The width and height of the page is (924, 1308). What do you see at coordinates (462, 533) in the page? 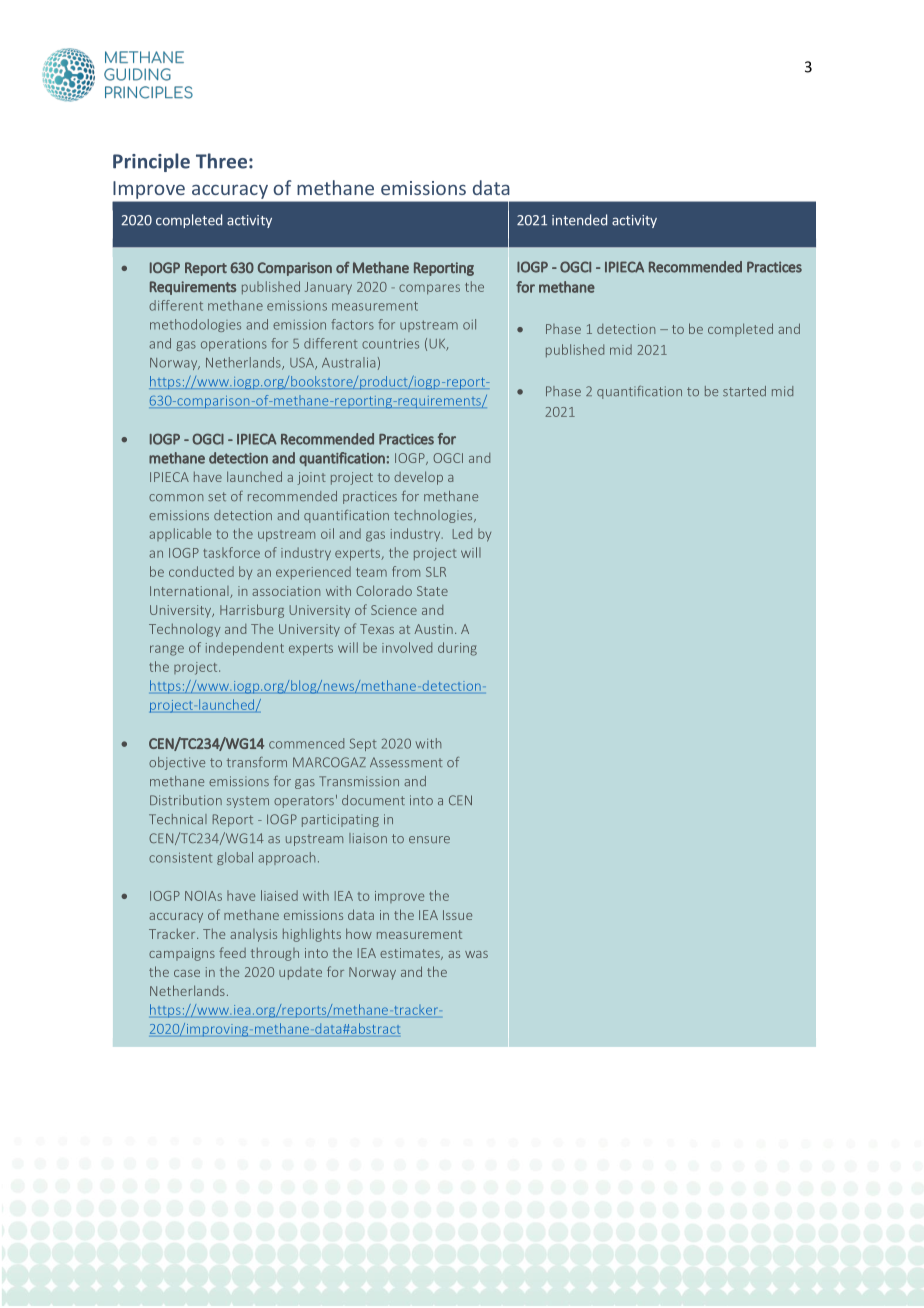
I see `Led` at bounding box center [462, 533].
